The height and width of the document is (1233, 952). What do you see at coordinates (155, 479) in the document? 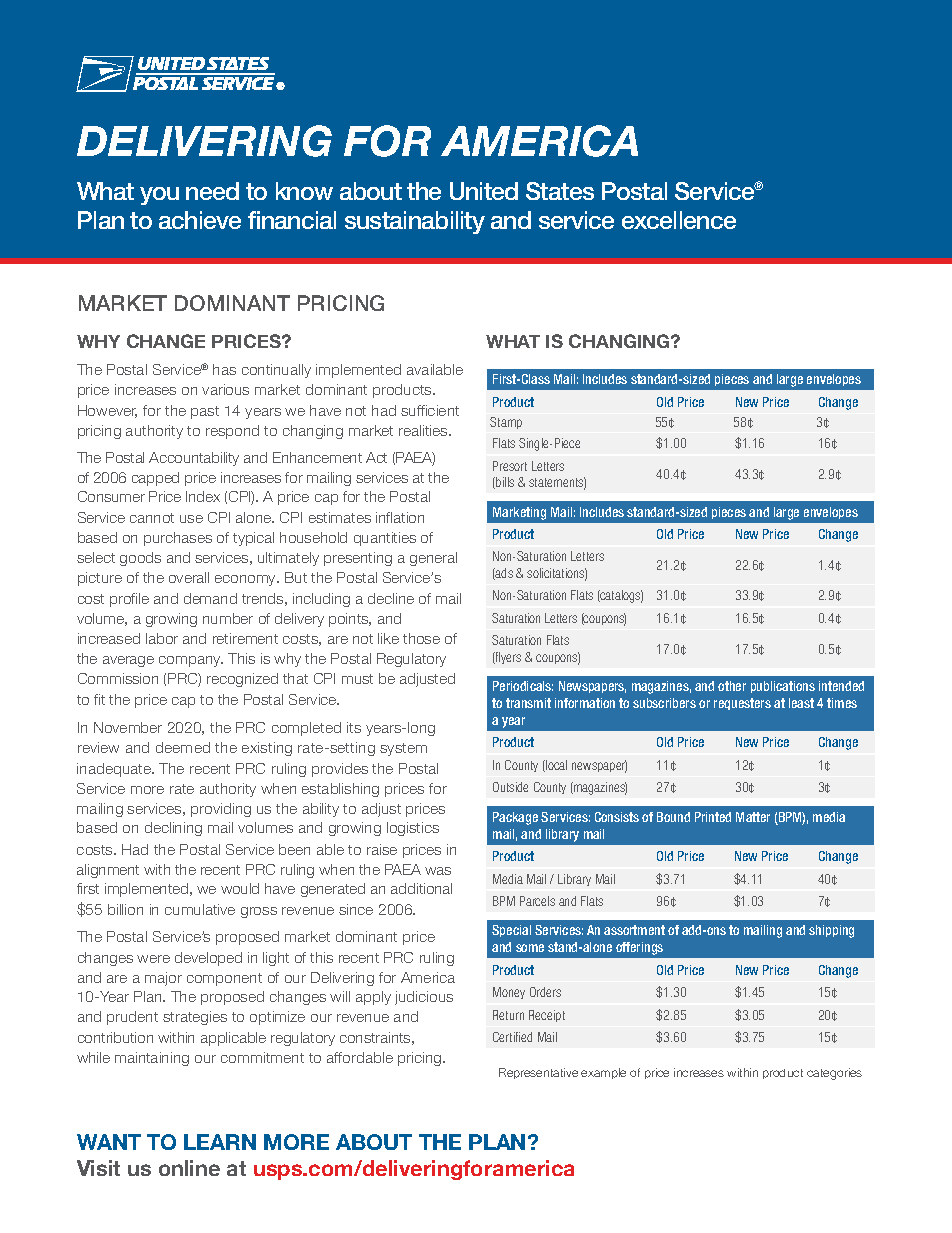
I see `capped` at bounding box center [155, 479].
